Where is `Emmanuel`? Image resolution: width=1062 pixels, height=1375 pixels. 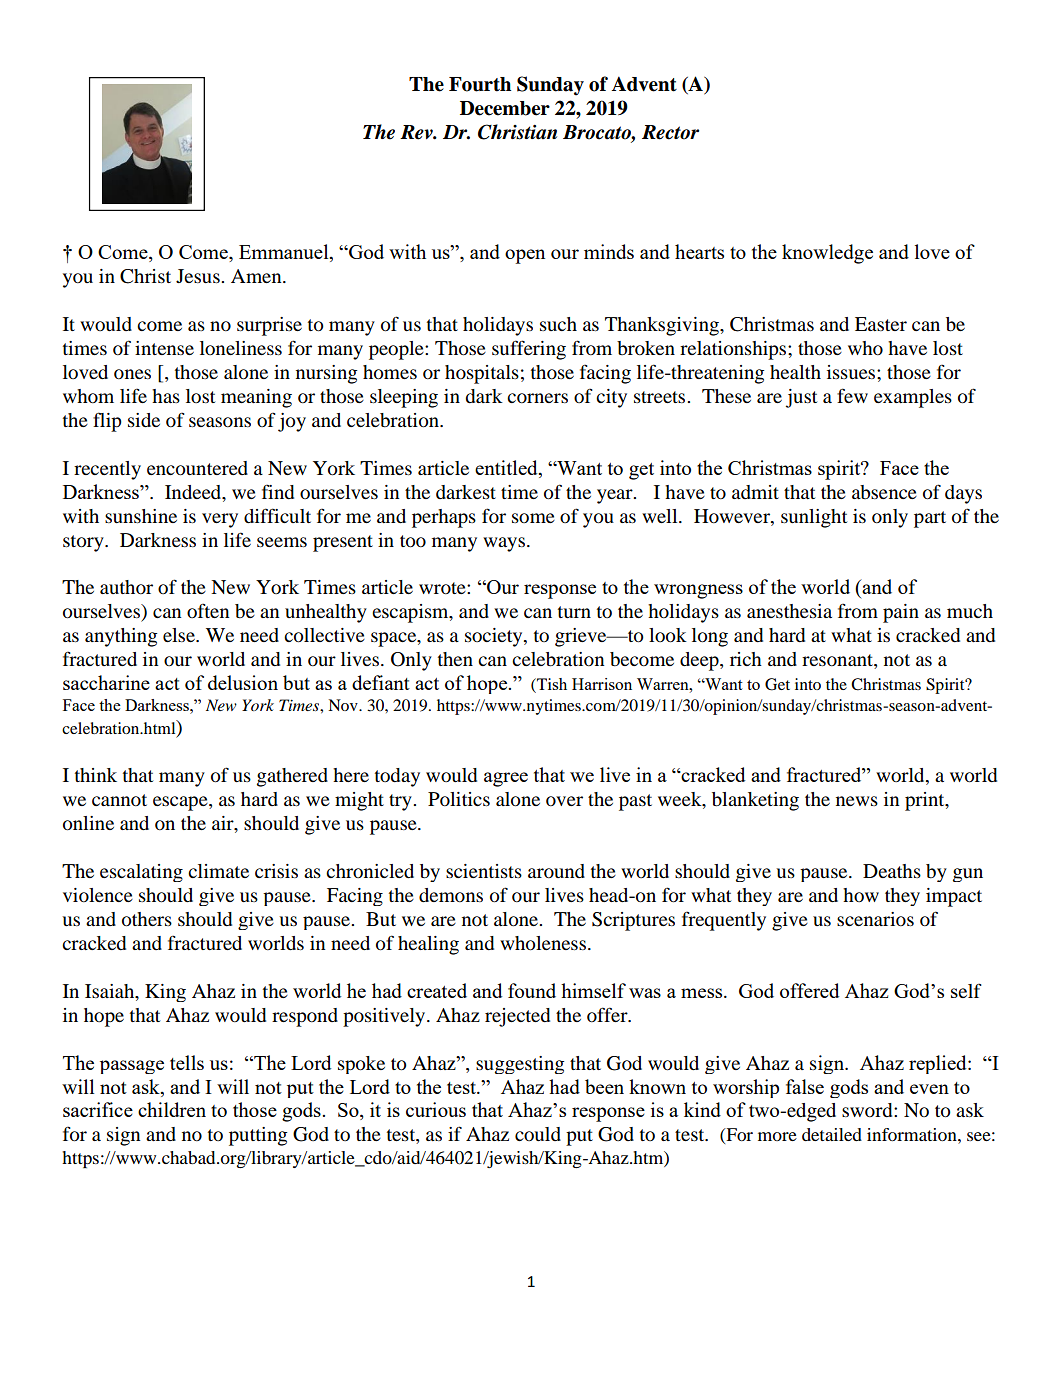 Emmanuel is located at coordinates (285, 253).
